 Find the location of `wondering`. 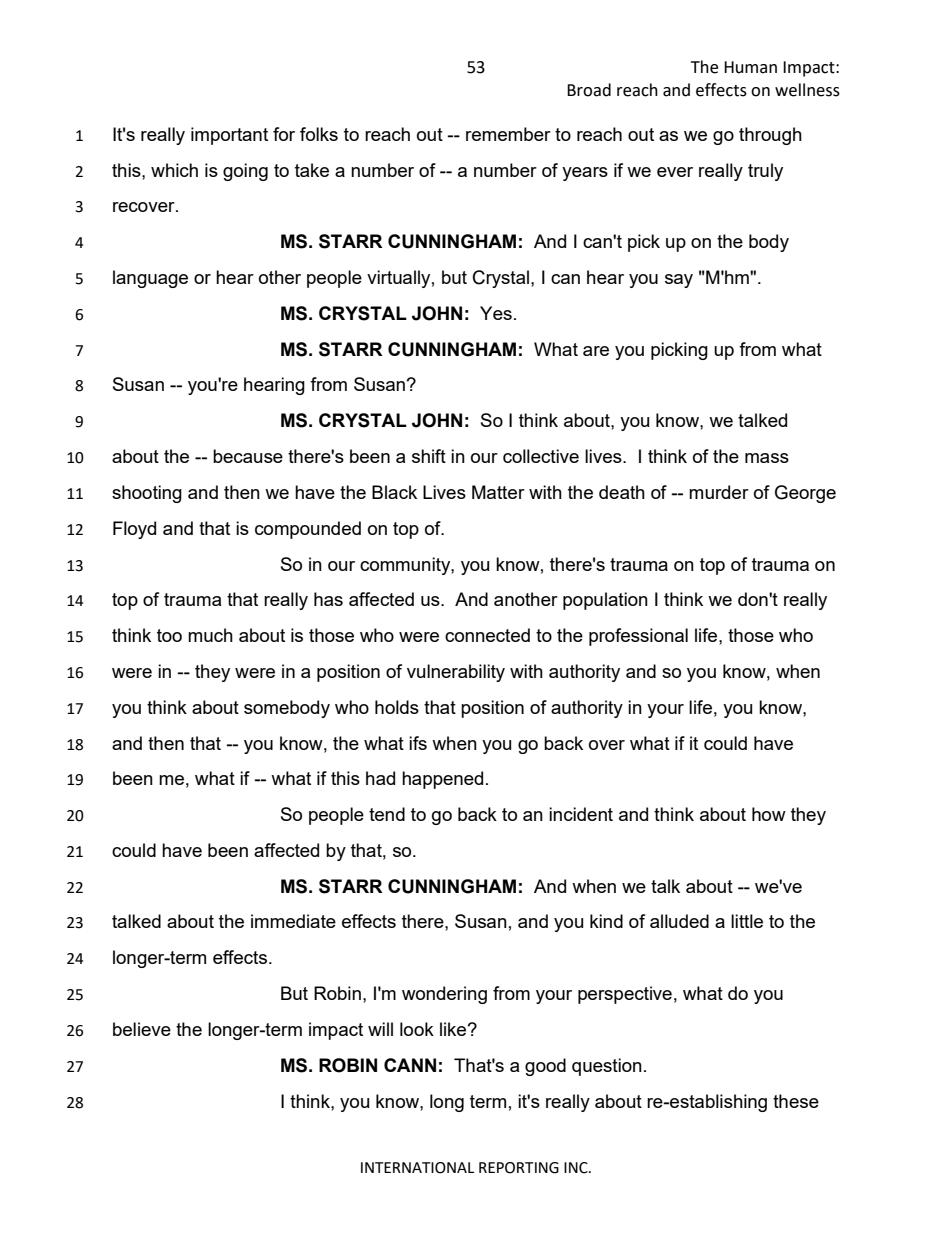

wondering is located at coordinates (444, 995).
